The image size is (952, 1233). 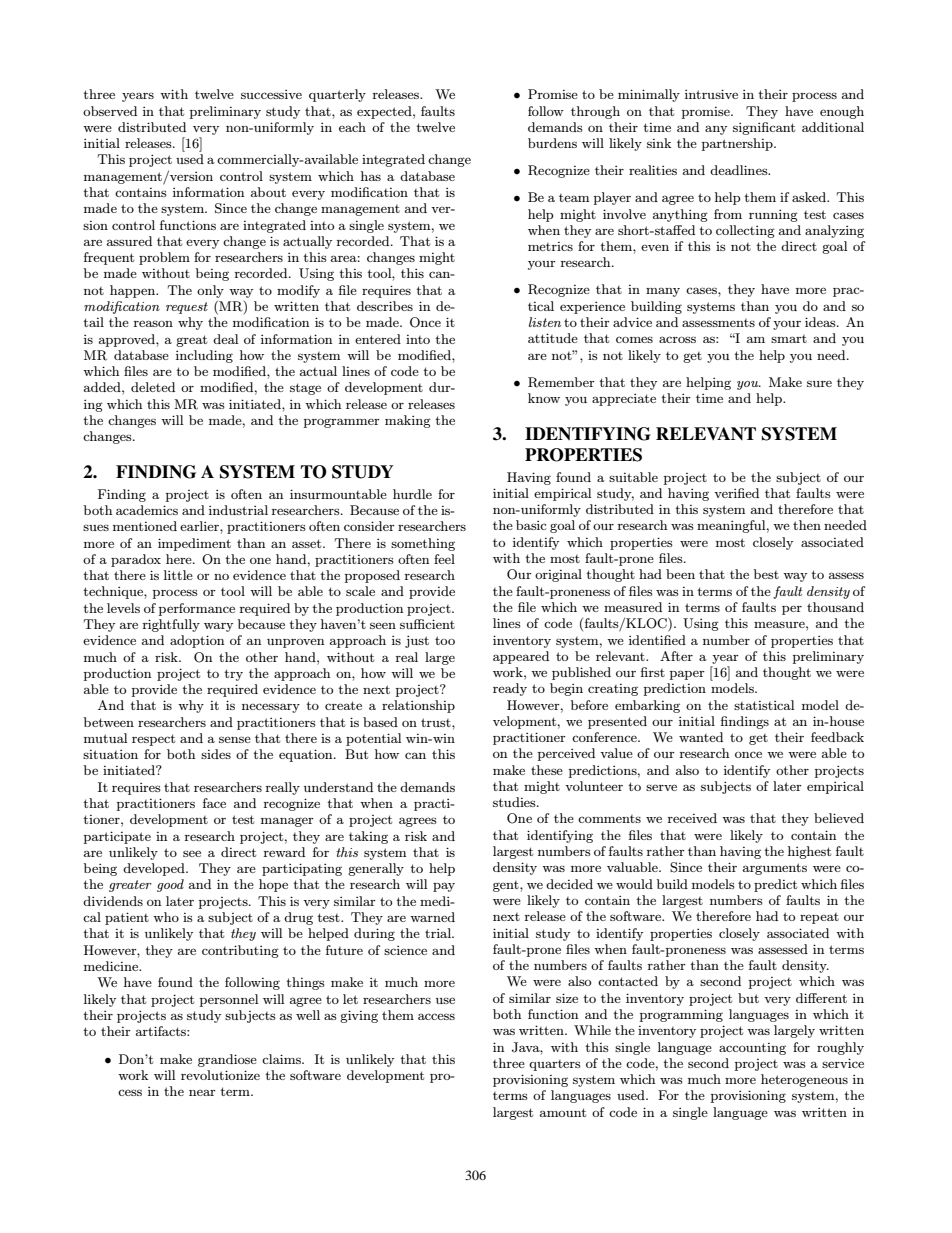 What do you see at coordinates (437, 722) in the page?
I see `trust` at bounding box center [437, 722].
